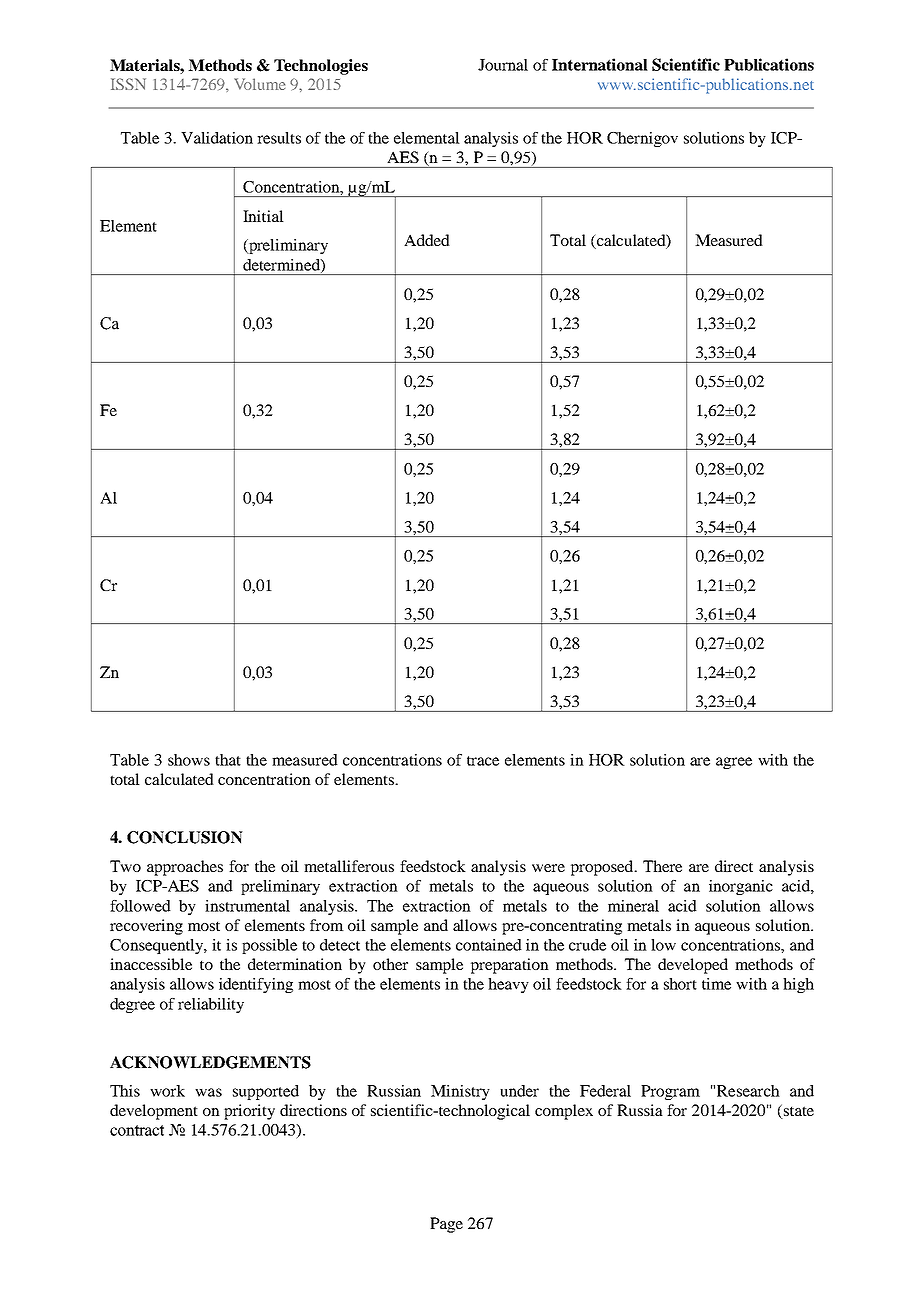 This image has width=924, height=1308. I want to click on There, so click(662, 866).
